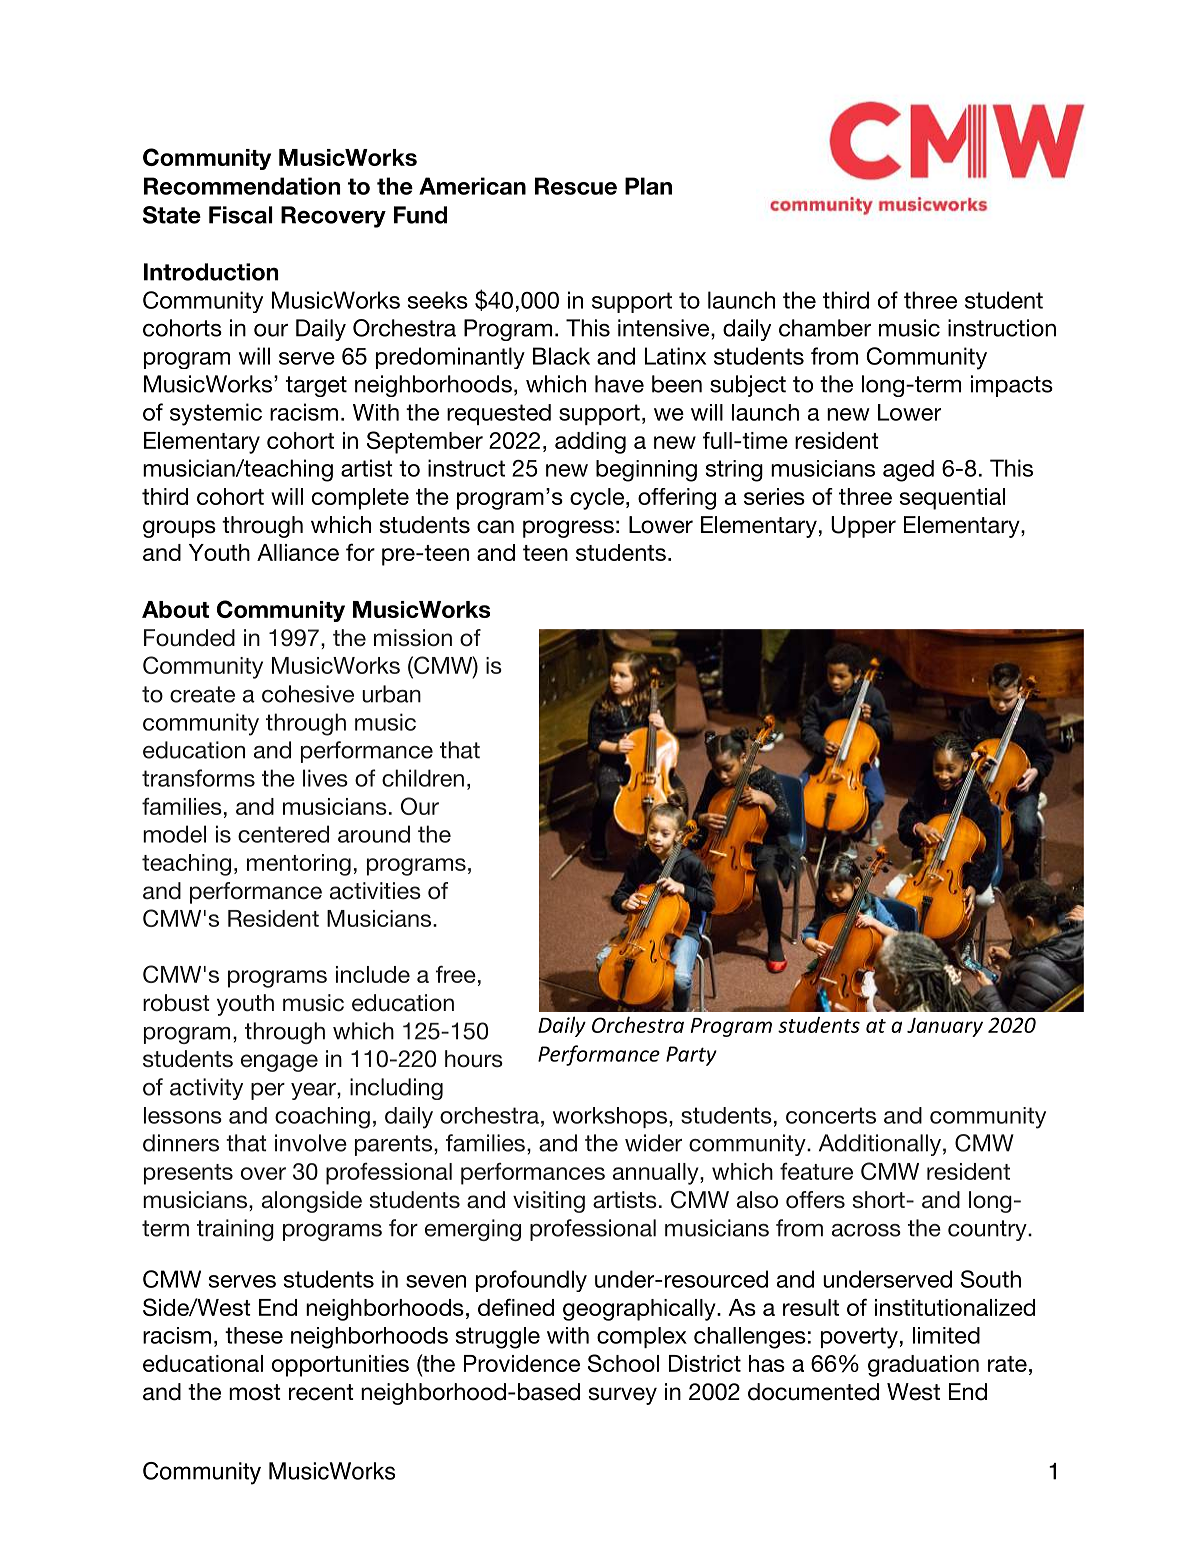  Describe the element at coordinates (945, 1027) in the screenshot. I see `January` at that location.
